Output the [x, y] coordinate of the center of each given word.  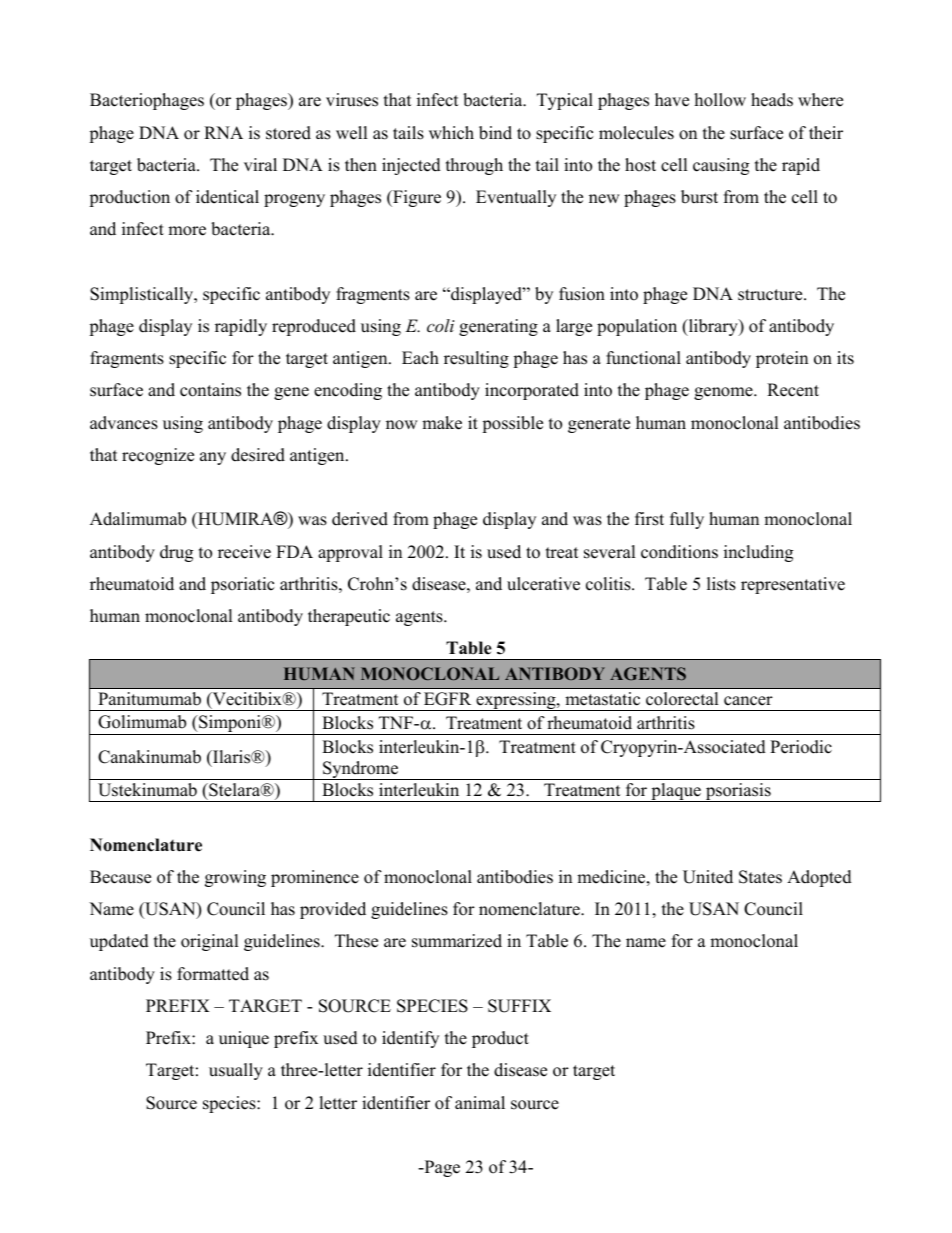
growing [235, 878]
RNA [223, 132]
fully [687, 520]
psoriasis [738, 792]
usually [236, 1071]
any [213, 458]
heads [772, 100]
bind [495, 133]
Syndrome [361, 770]
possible [512, 424]
